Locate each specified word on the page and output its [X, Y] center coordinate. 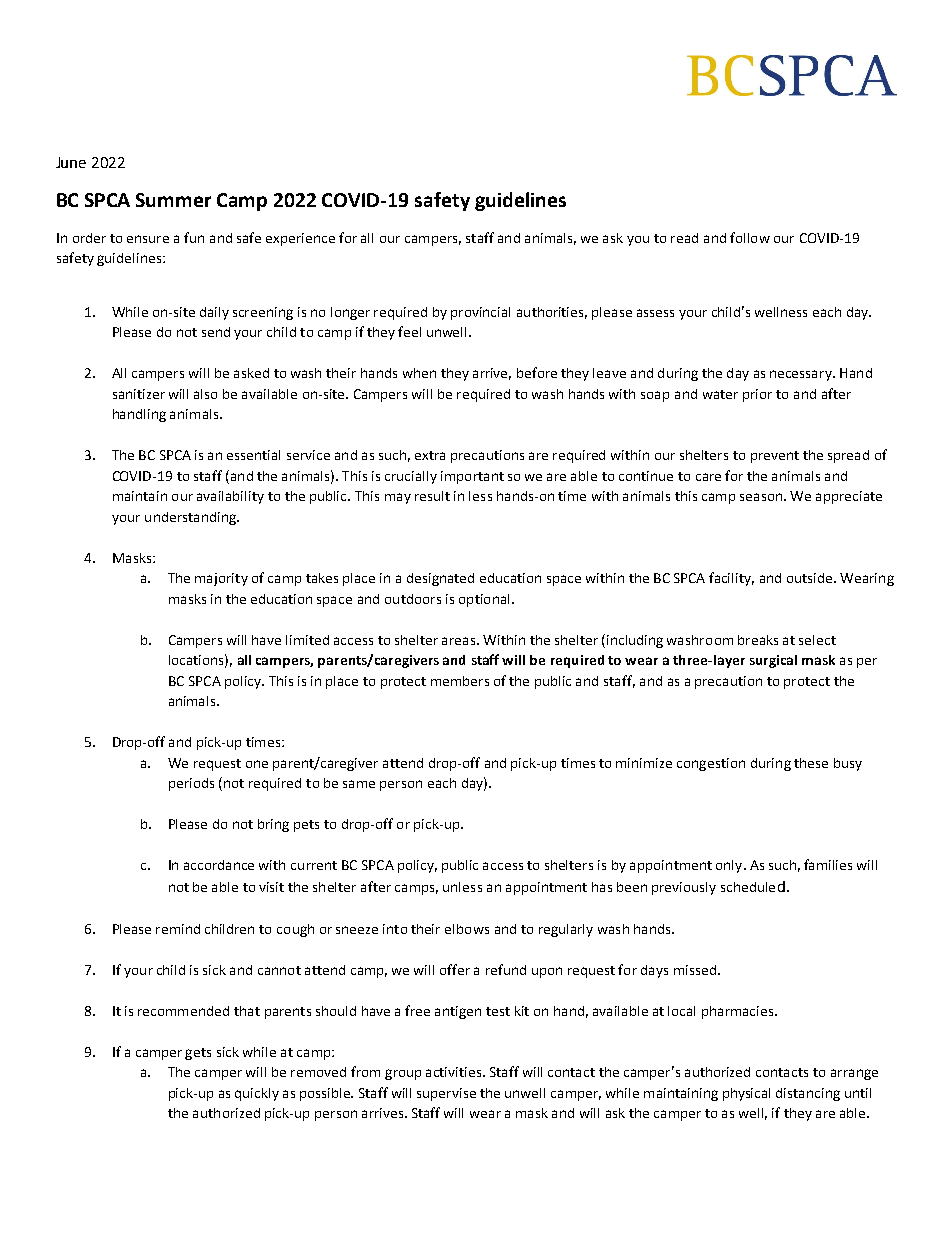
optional [484, 600]
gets [198, 1054]
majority [221, 579]
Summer [173, 200]
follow [750, 237]
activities [455, 1072]
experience [300, 239]
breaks [758, 640]
